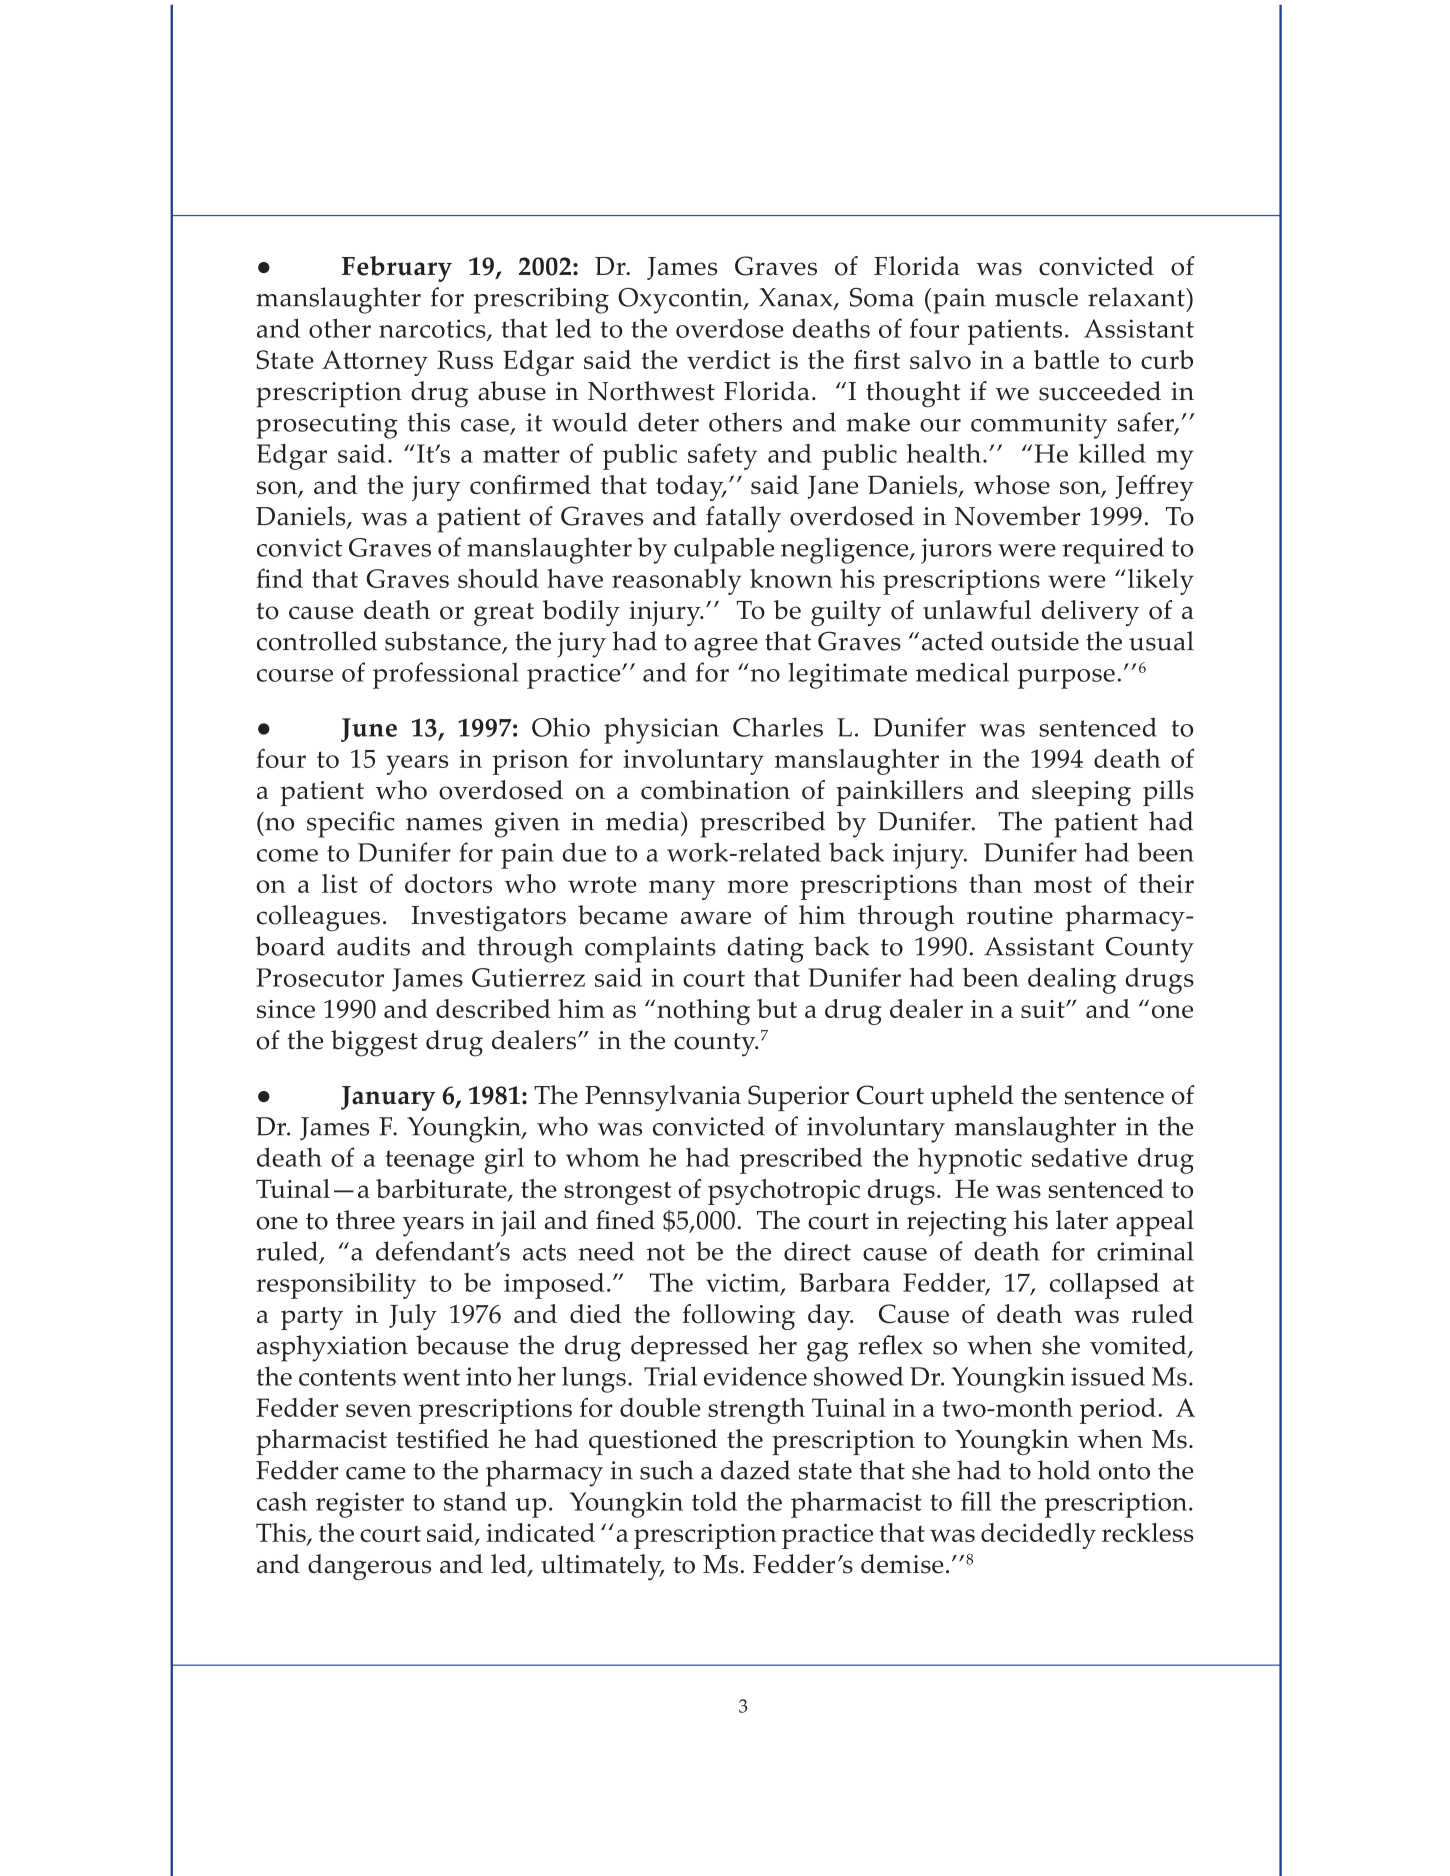 Image resolution: width=1450 pixels, height=1876 pixels. Describe the element at coordinates (1090, 613) in the page. I see `delivery` at that location.
